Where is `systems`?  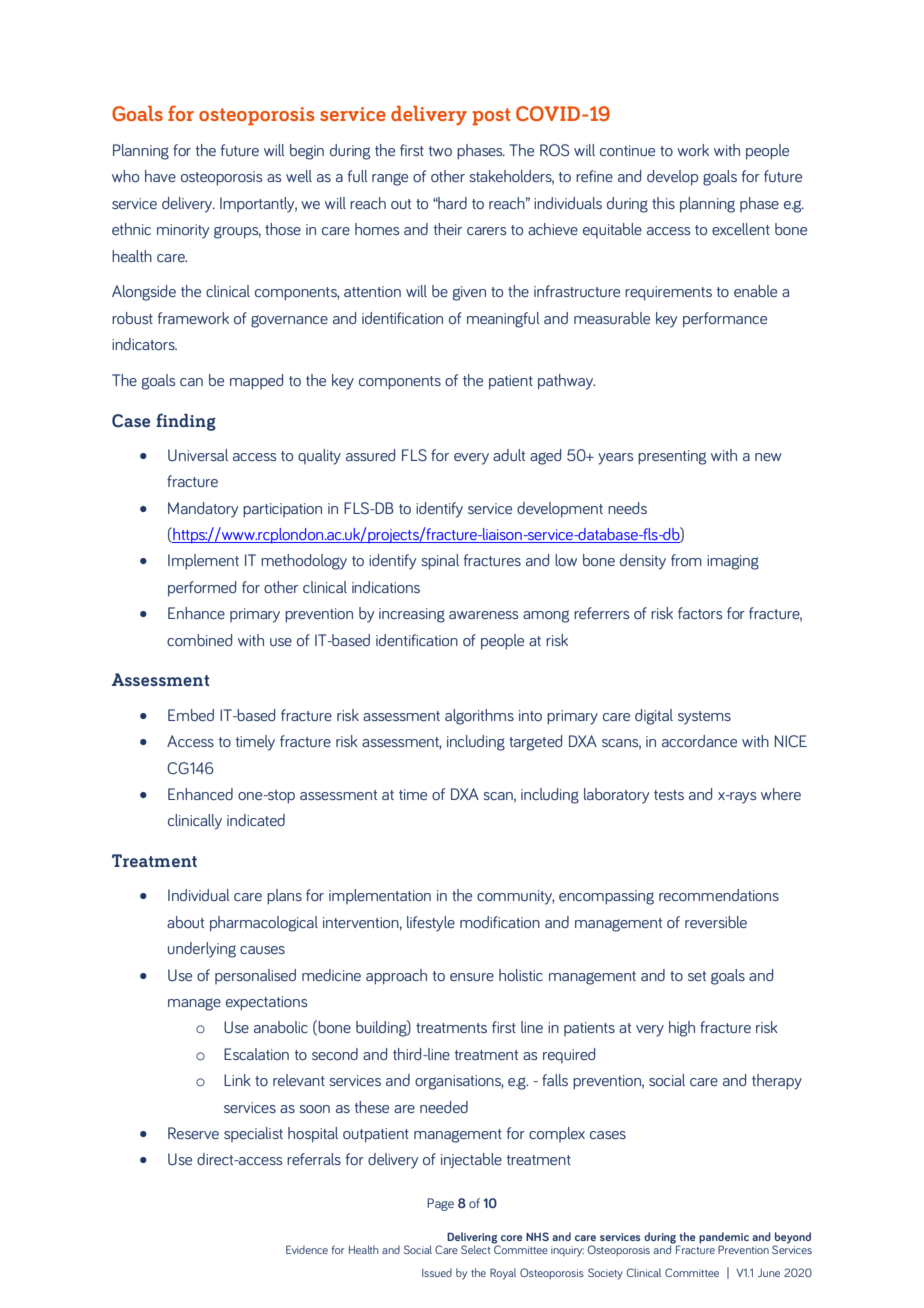 systems is located at coordinates (704, 718).
